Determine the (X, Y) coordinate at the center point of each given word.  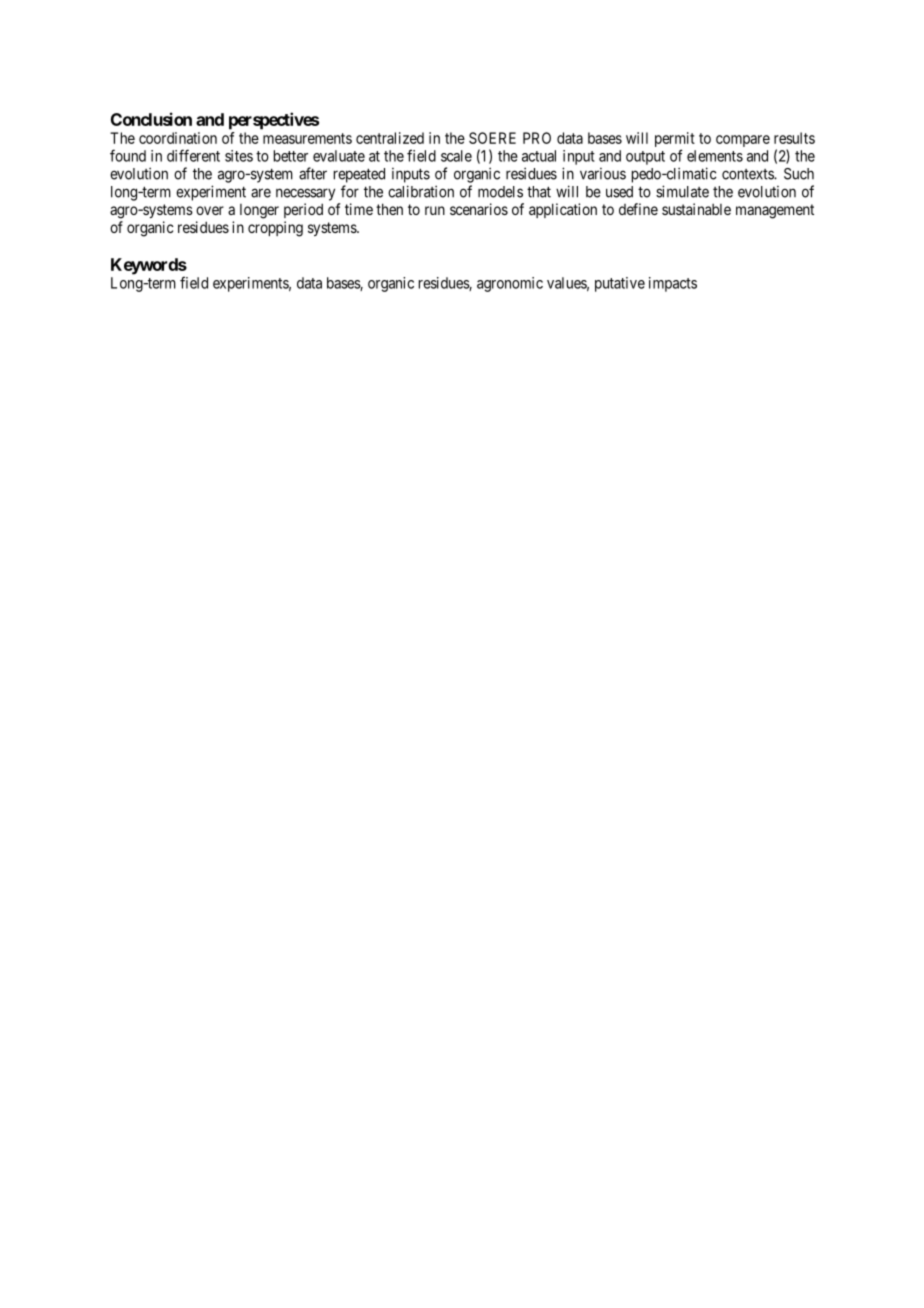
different (193, 155)
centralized (390, 138)
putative (620, 284)
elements (715, 156)
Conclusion (151, 119)
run (435, 210)
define (638, 209)
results (794, 138)
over (210, 210)
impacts (673, 284)
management (775, 211)
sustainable (696, 209)
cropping (275, 229)
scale (456, 156)
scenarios (479, 209)
